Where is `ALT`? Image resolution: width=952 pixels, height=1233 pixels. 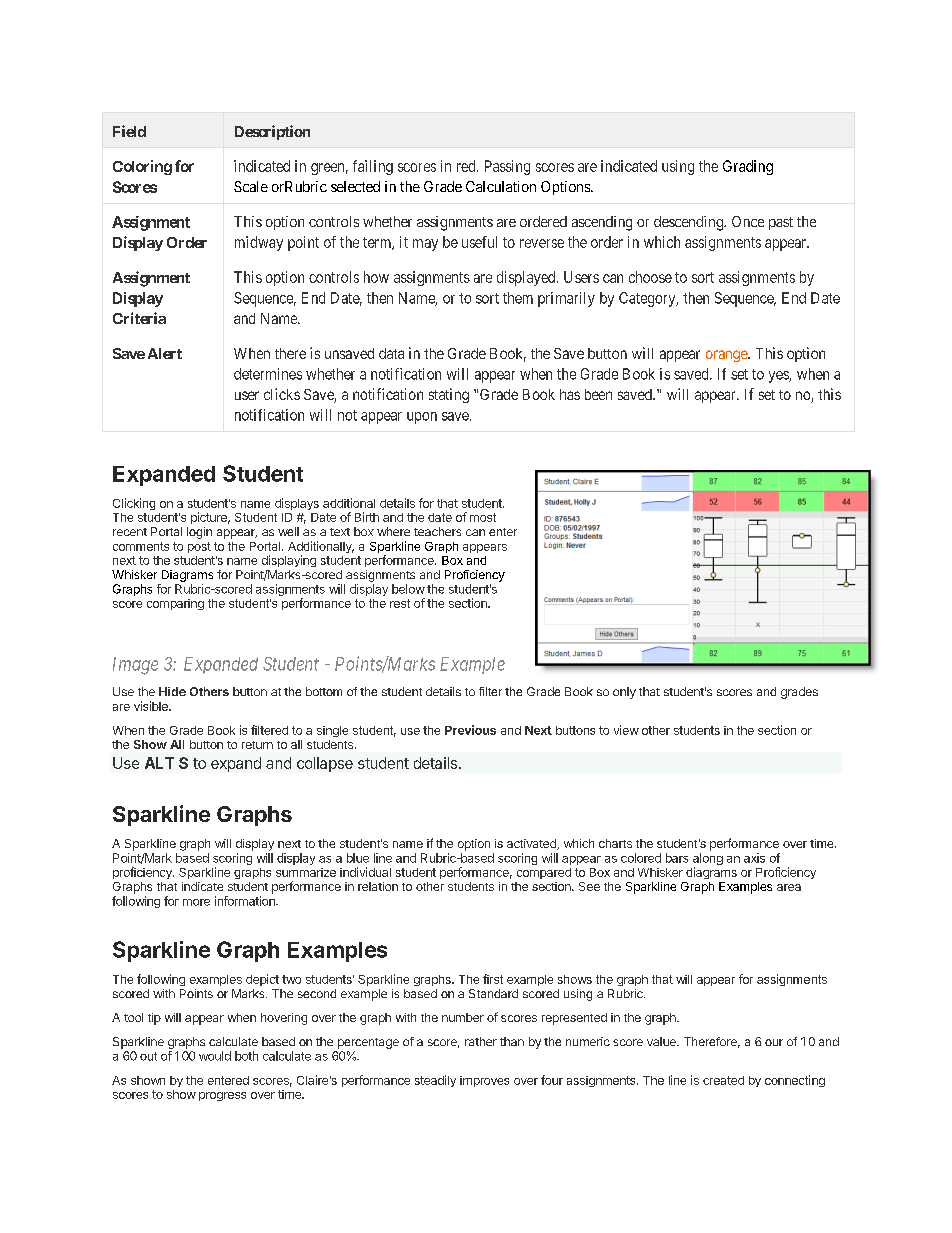 ALT is located at coordinates (159, 763).
